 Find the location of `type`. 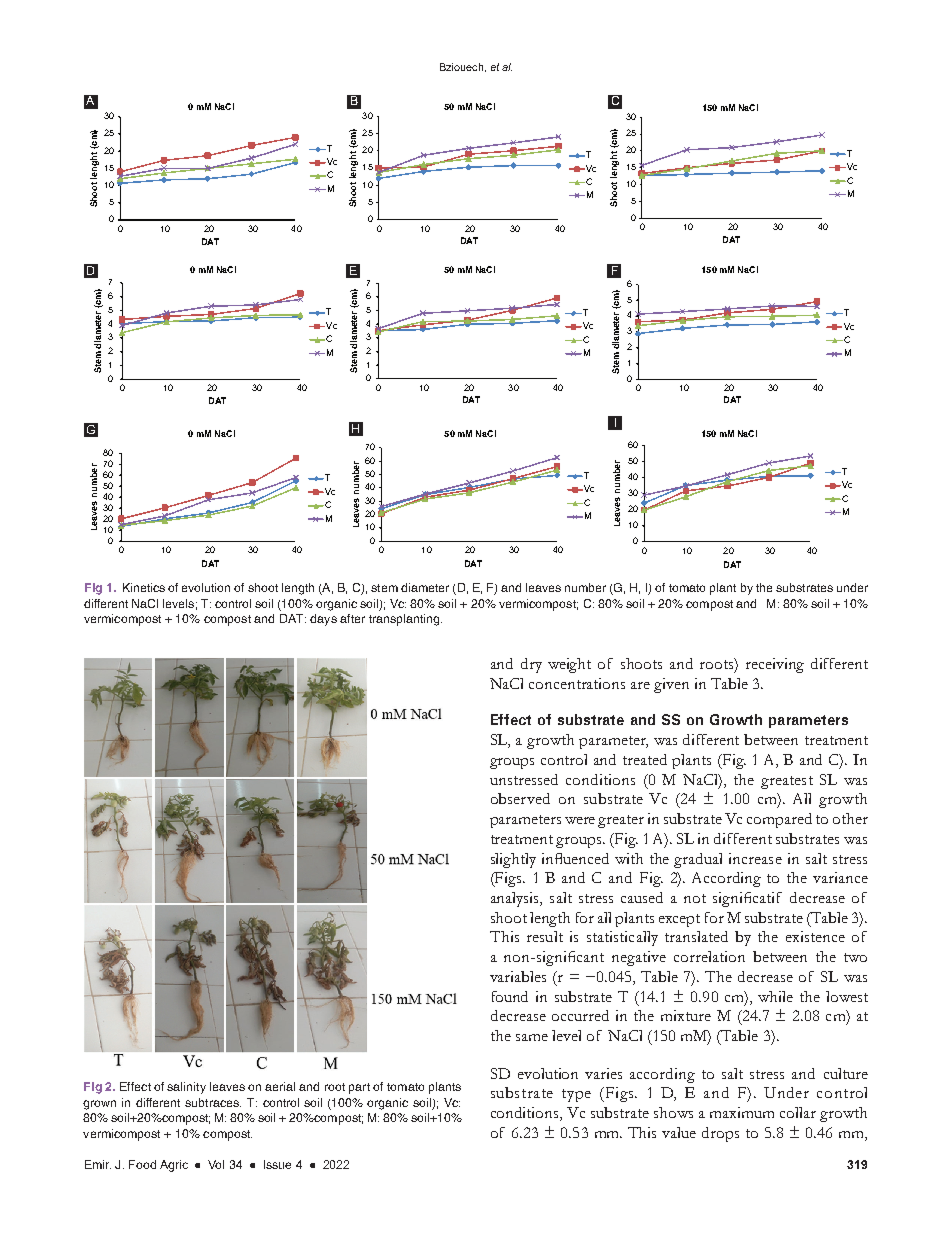

type is located at coordinates (576, 1095).
